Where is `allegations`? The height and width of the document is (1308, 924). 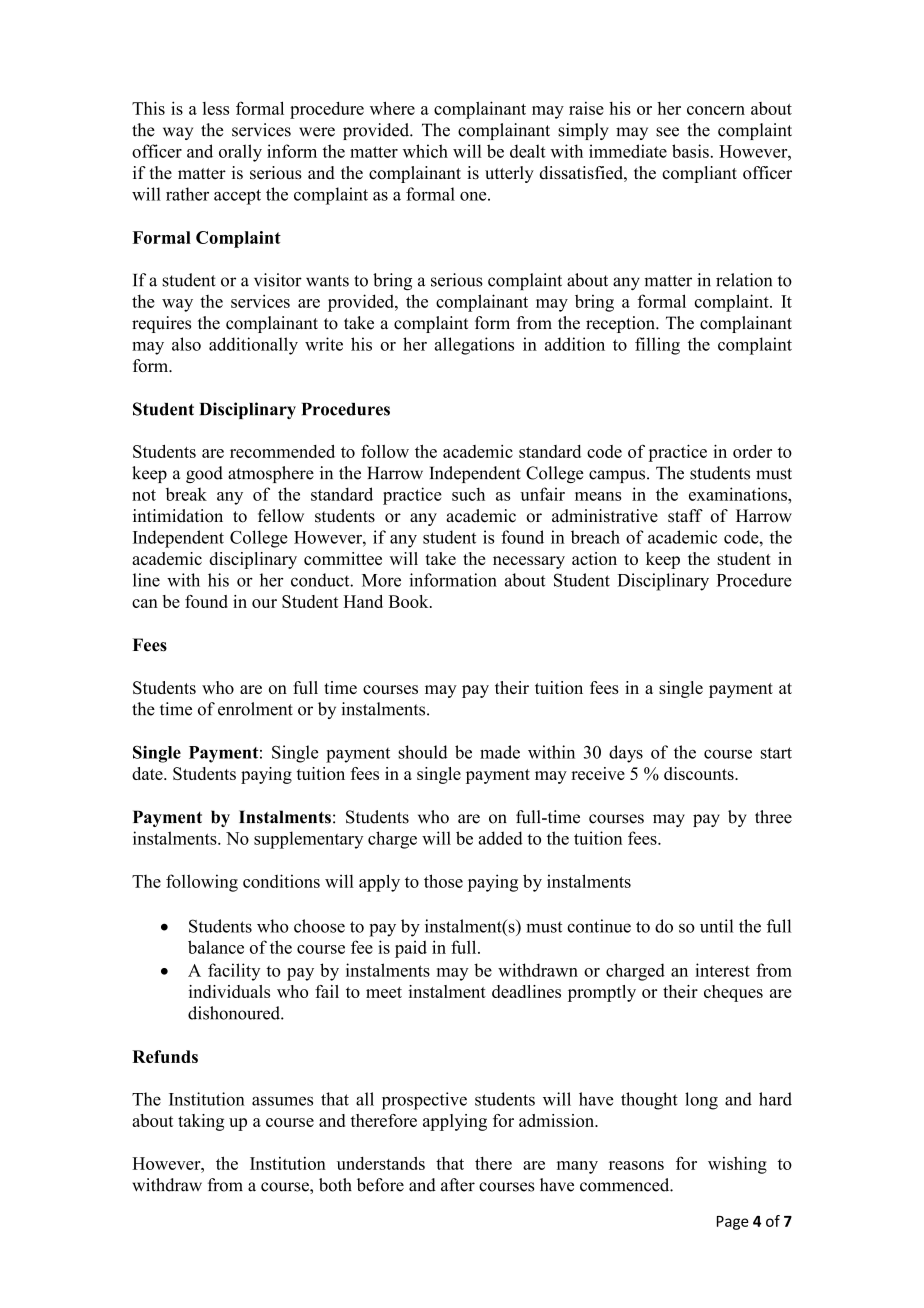
allegations is located at coordinates (474, 346).
